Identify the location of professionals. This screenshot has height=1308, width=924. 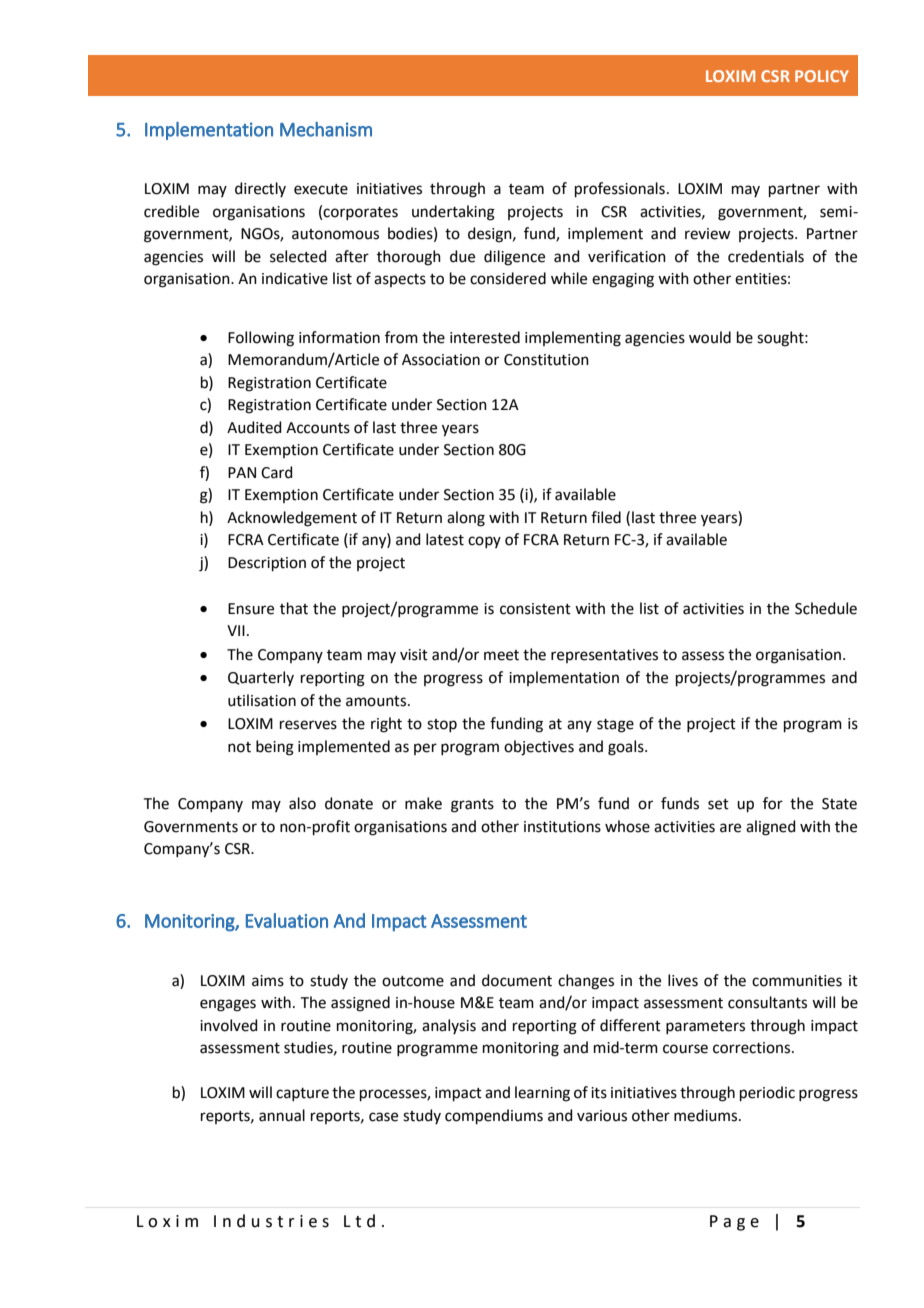
(620, 189).
